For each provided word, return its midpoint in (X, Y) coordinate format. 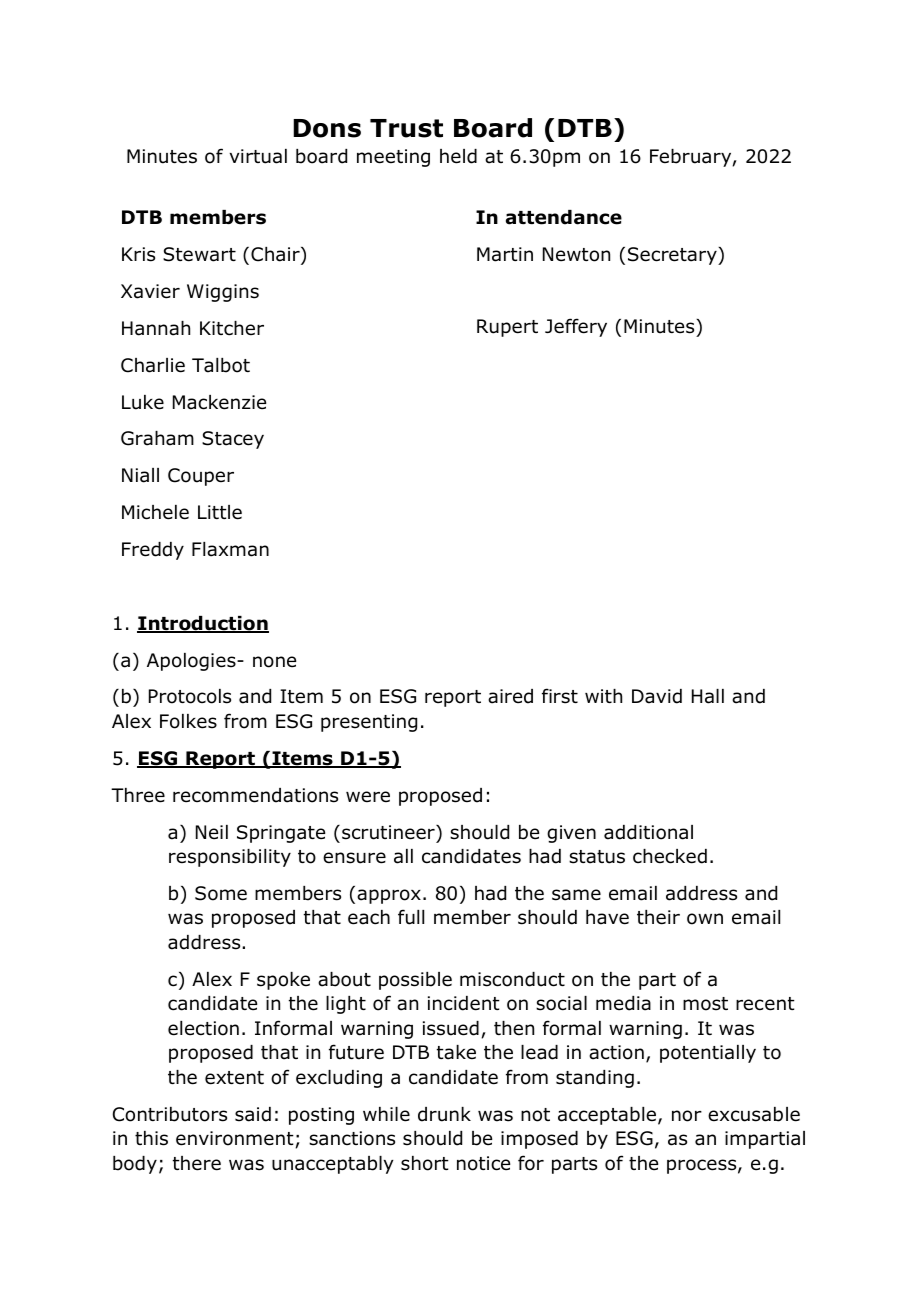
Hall (708, 696)
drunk (444, 1114)
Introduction (203, 624)
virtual (258, 156)
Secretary (673, 256)
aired (510, 696)
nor (687, 1116)
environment (235, 1138)
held (458, 156)
